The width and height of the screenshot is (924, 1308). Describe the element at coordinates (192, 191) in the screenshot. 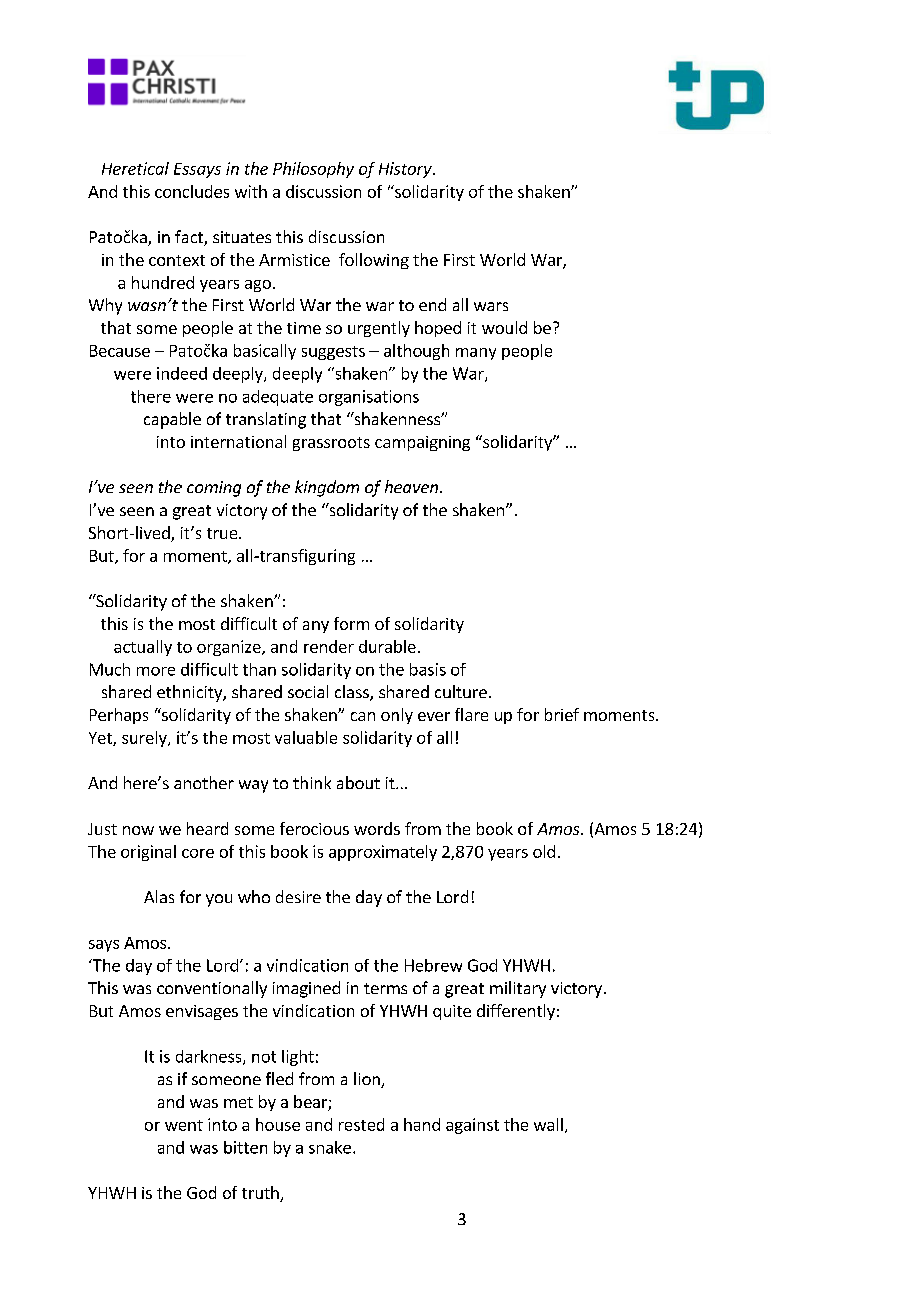

I see `concludes` at that location.
